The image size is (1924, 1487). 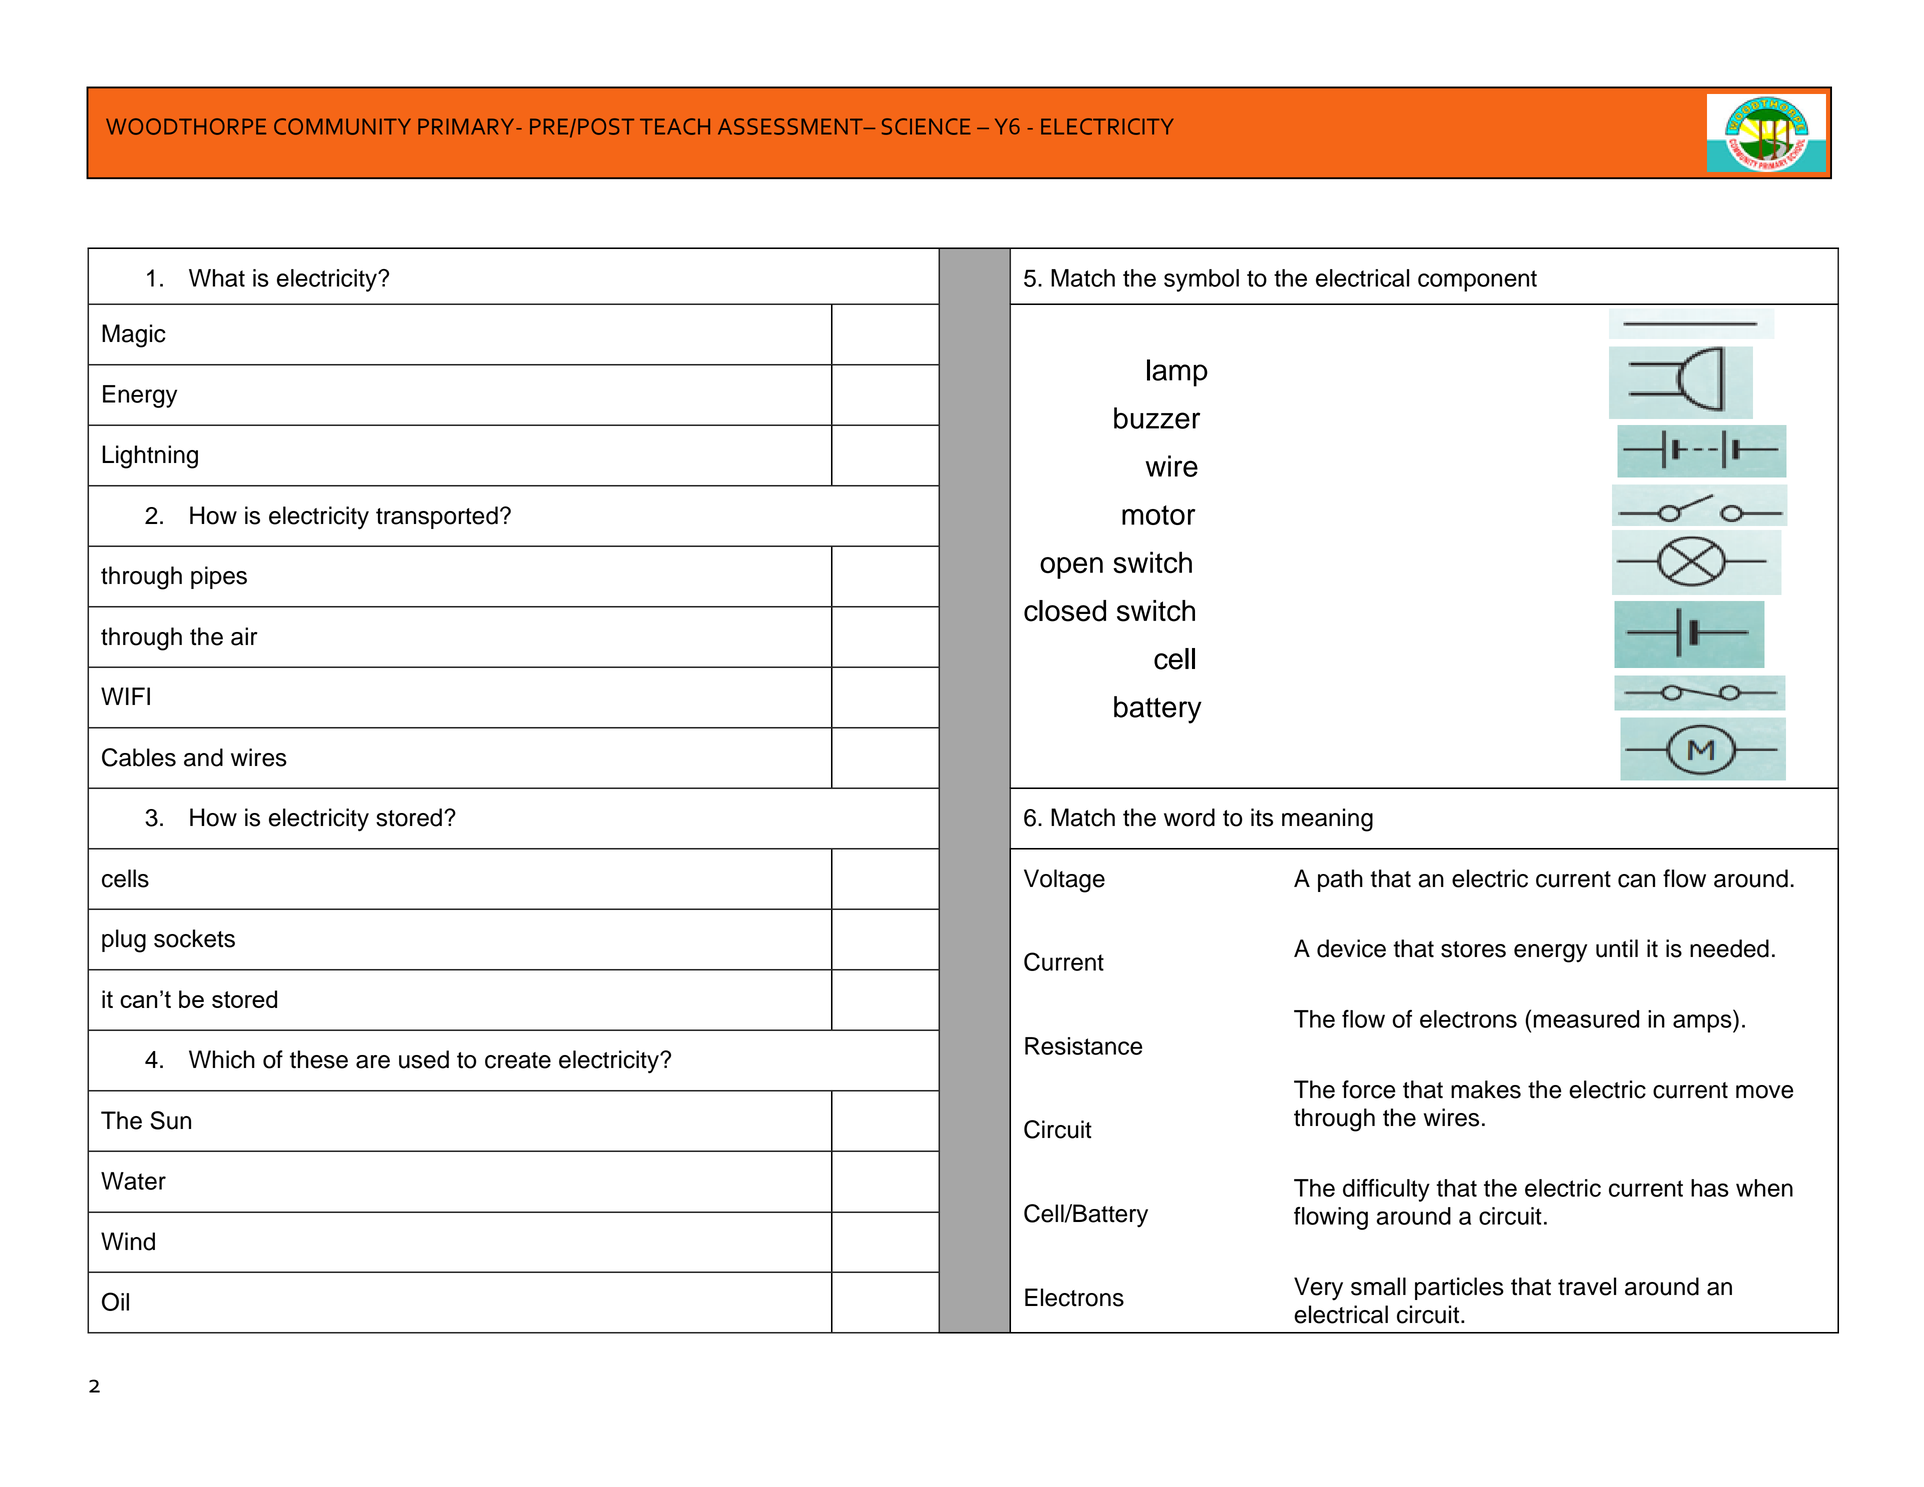 What do you see at coordinates (1587, 1286) in the screenshot?
I see `travel` at bounding box center [1587, 1286].
